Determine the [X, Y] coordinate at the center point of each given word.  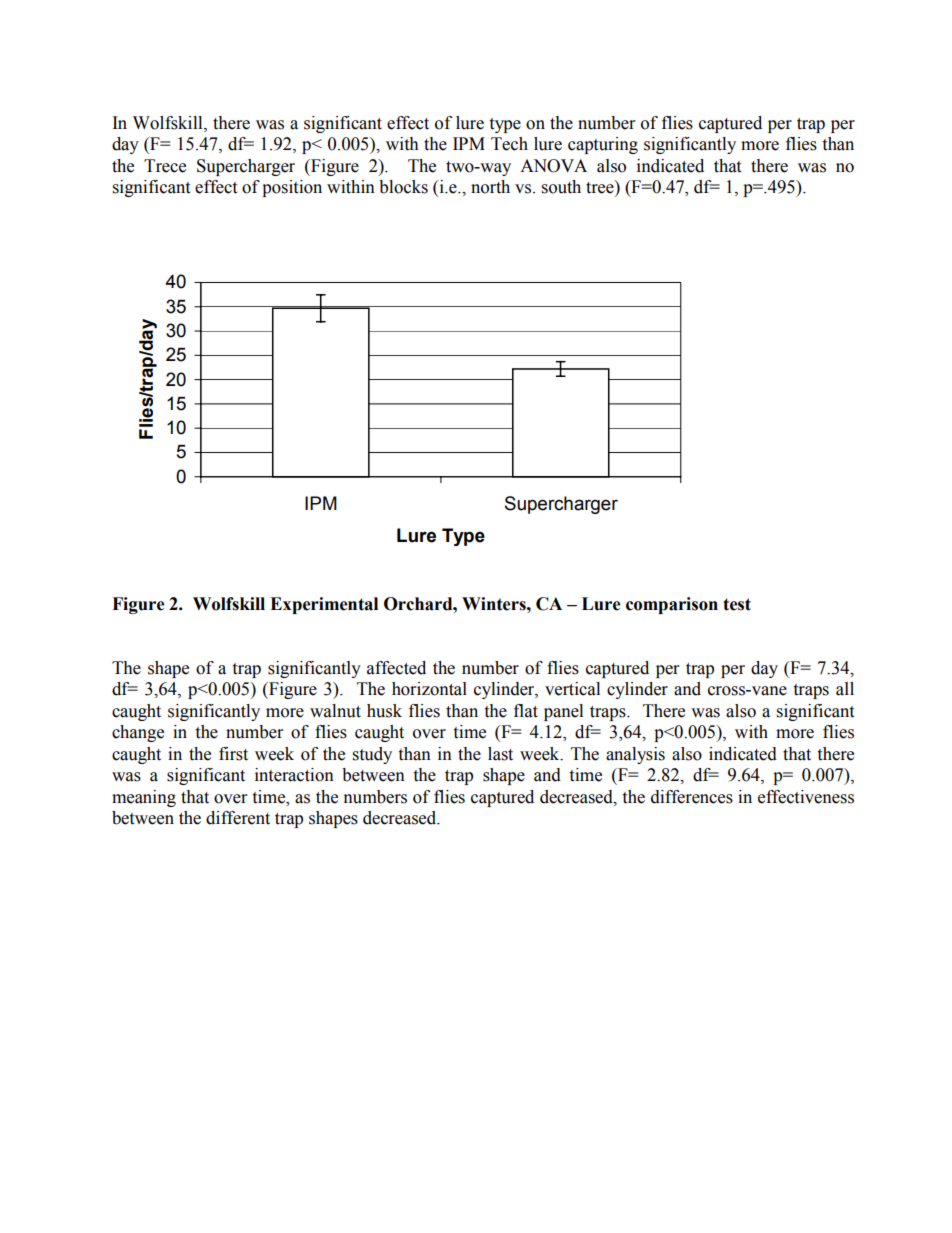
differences [692, 797]
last [500, 754]
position [292, 188]
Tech [509, 144]
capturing [603, 145]
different [238, 818]
